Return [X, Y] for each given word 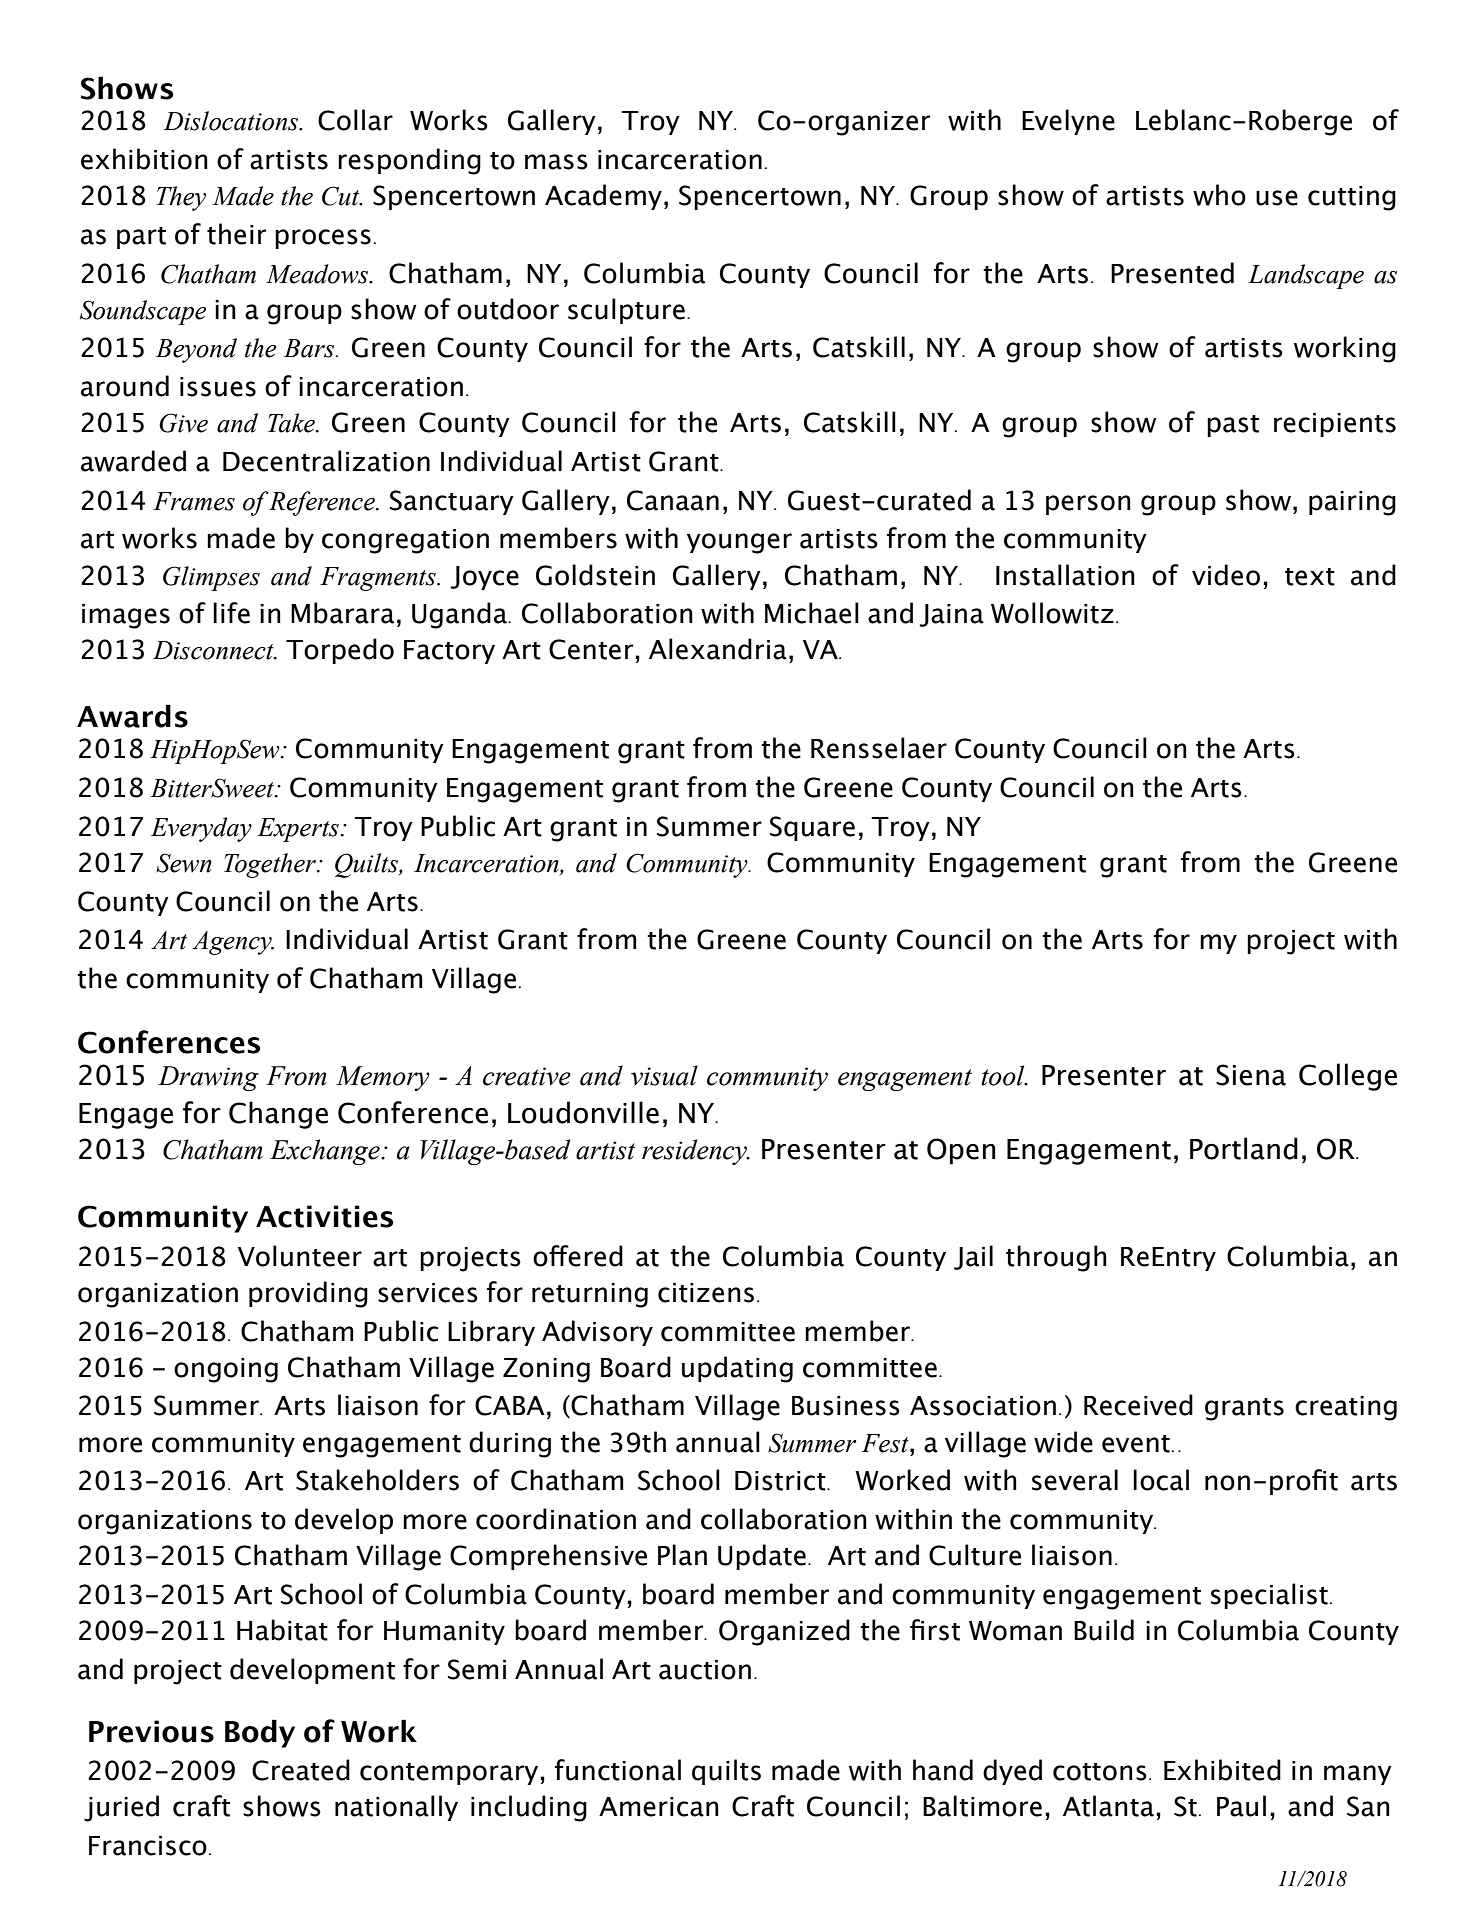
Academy [603, 197]
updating [737, 1369]
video [1226, 575]
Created [301, 1770]
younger [739, 543]
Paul [1241, 1806]
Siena [1251, 1075]
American [659, 1807]
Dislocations [232, 121]
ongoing [226, 1370]
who [1219, 195]
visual [664, 1075]
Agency [233, 943]
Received [1138, 1405]
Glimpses [211, 578]
